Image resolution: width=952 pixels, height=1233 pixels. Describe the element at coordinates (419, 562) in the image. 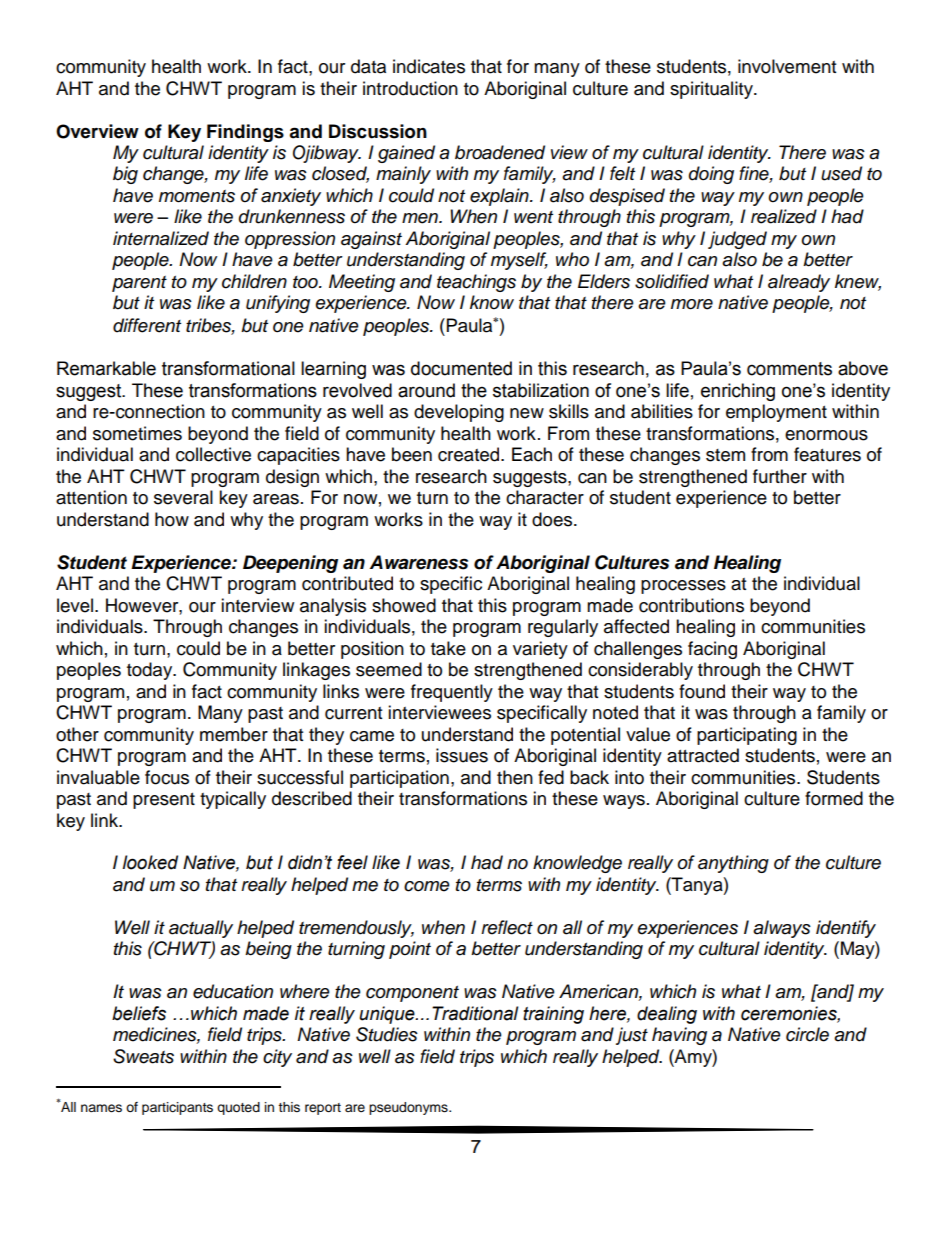

I see `Awareness` at that location.
